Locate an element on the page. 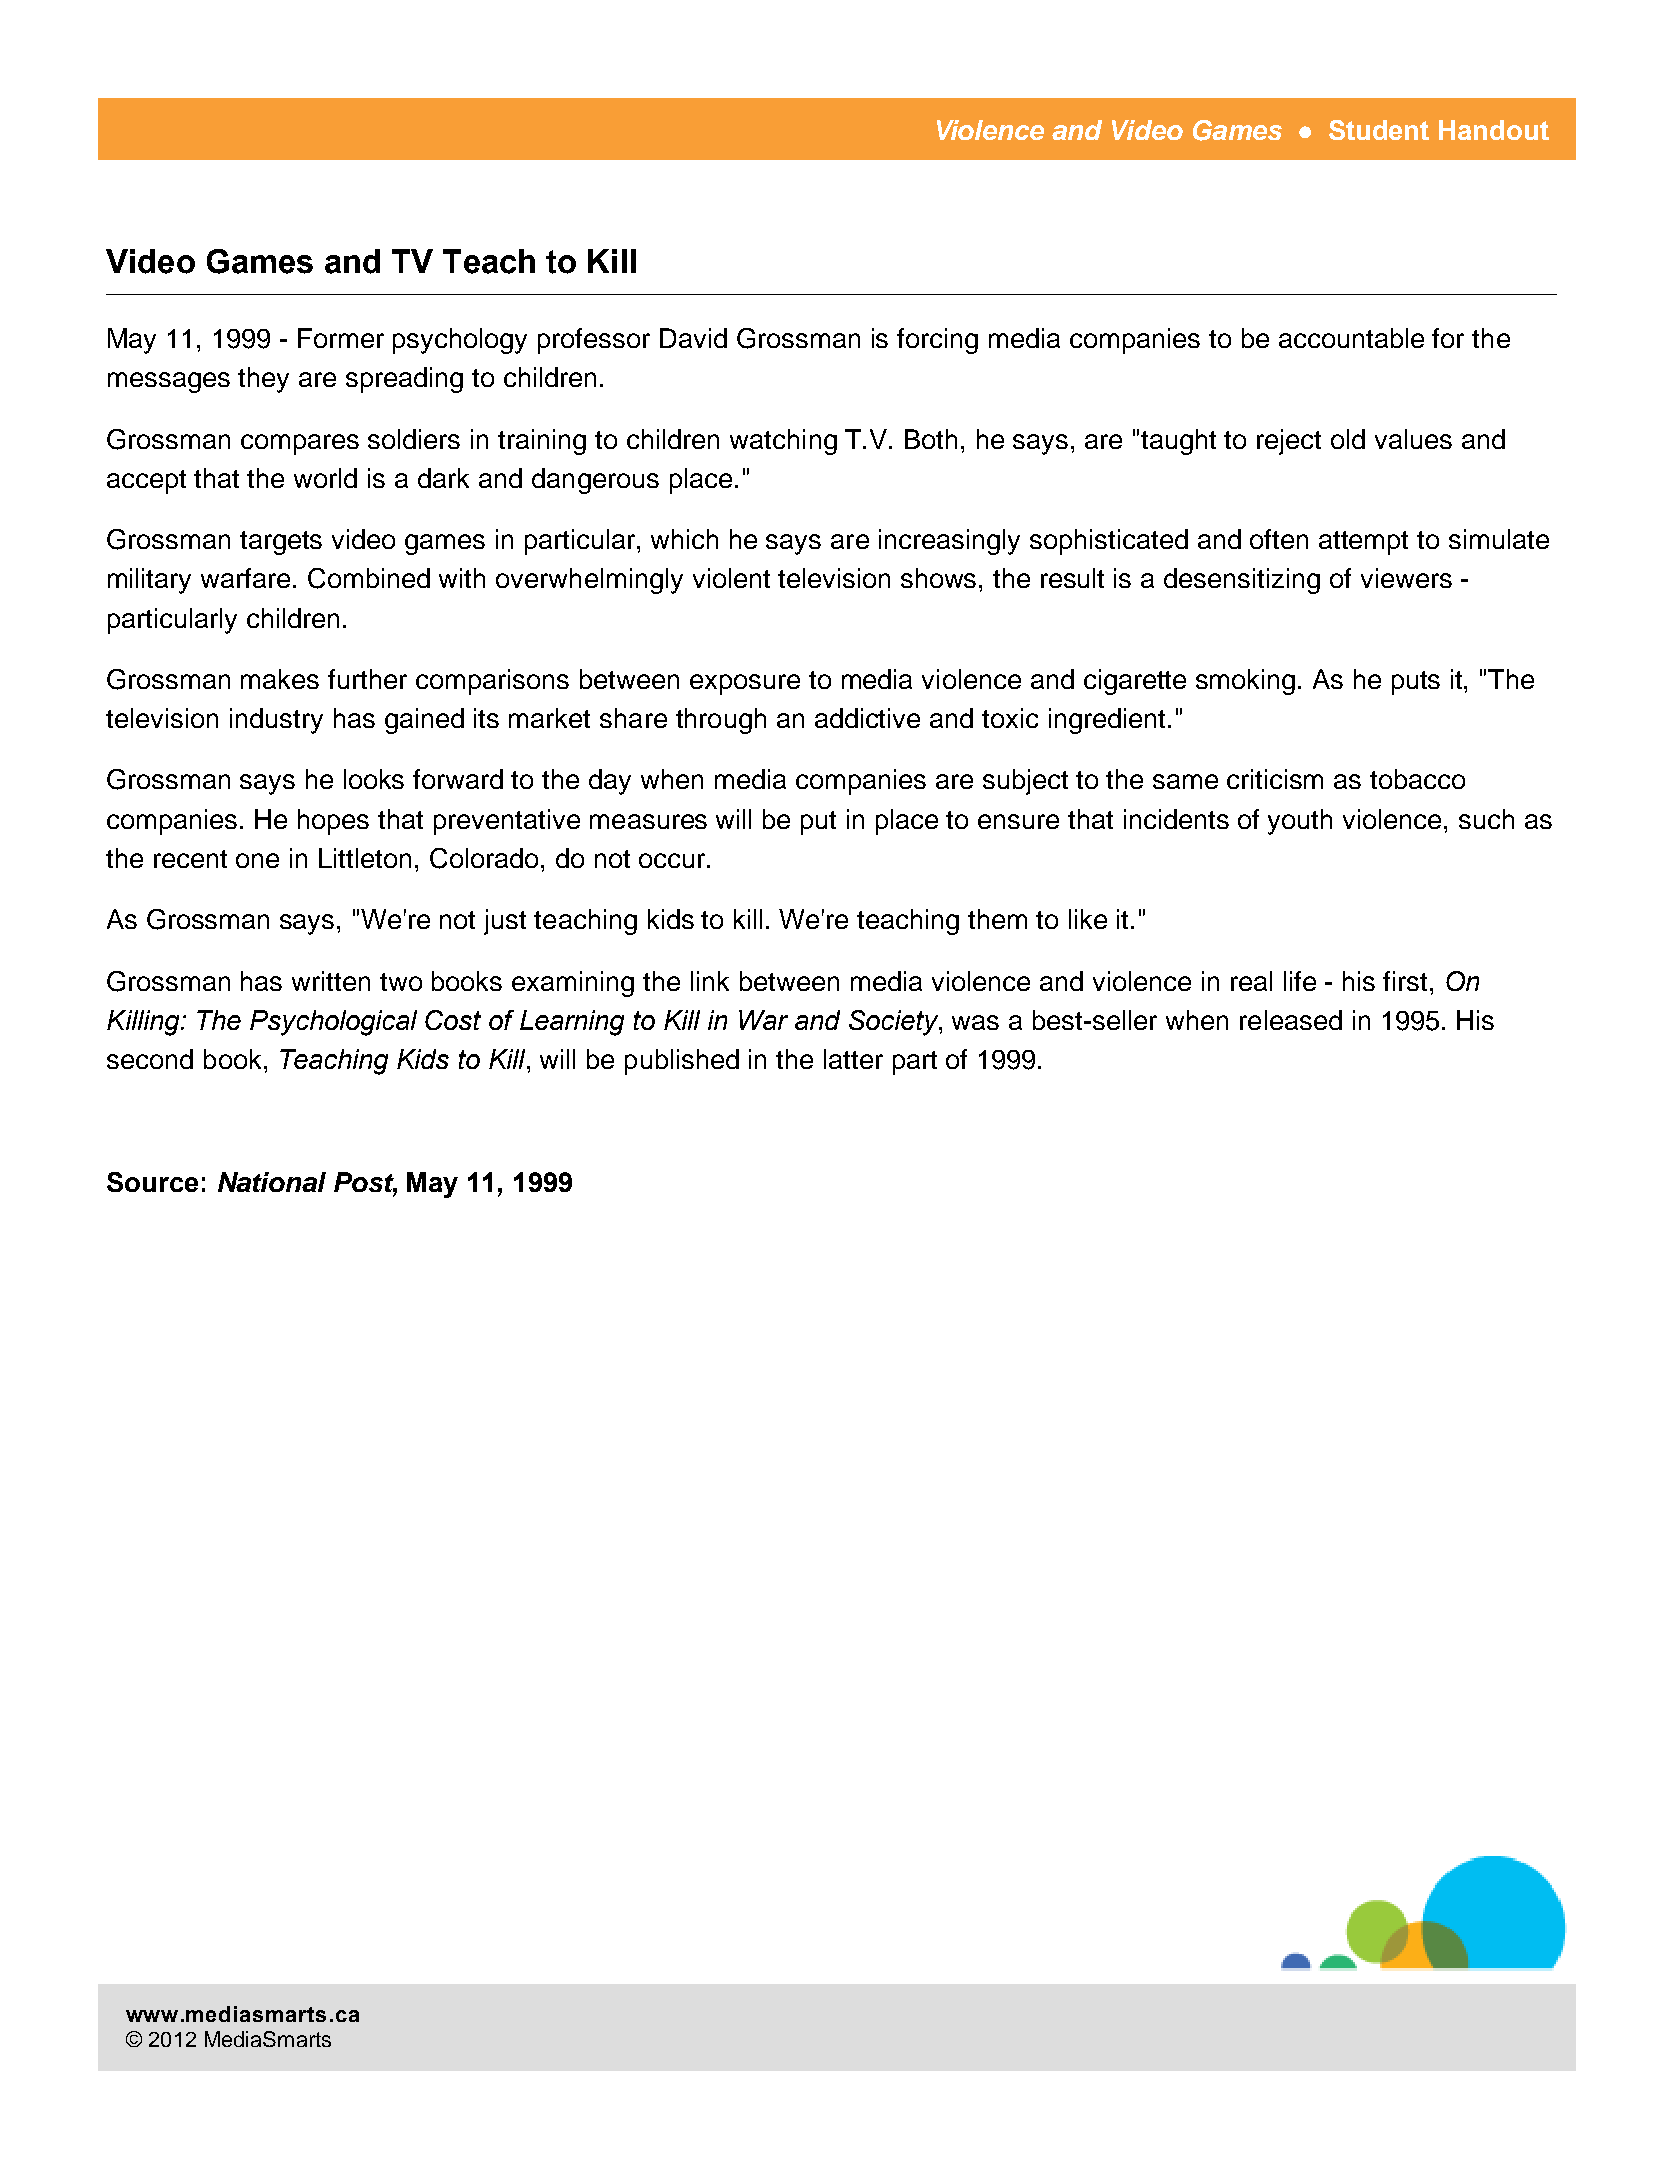  latter is located at coordinates (853, 1059).
